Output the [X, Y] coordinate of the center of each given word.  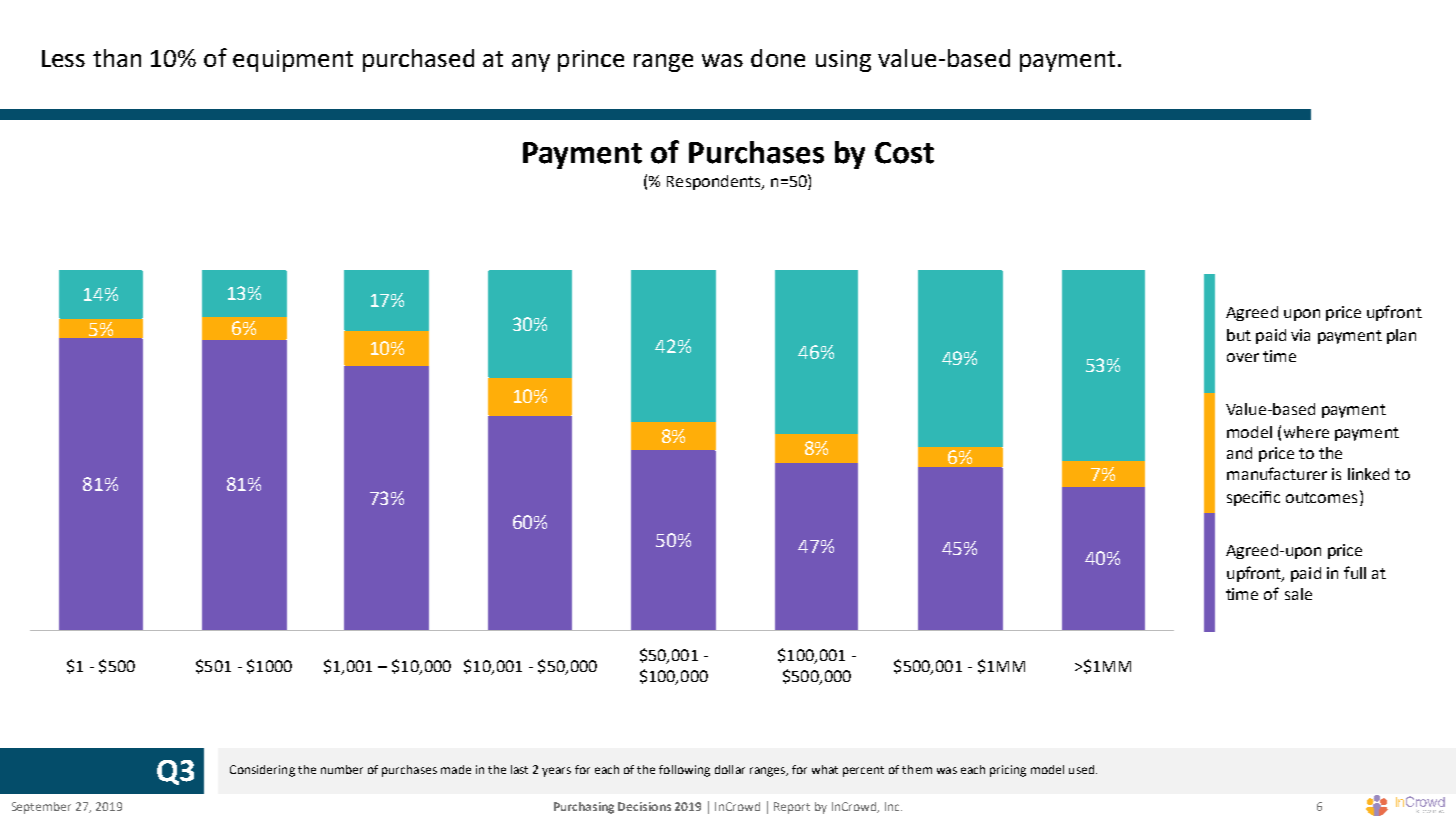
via [1300, 335]
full [1355, 572]
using [843, 61]
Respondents [715, 182]
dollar [730, 769]
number [342, 769]
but [1239, 335]
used [1081, 769]
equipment [293, 61]
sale [1298, 594]
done [778, 58]
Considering [262, 771]
